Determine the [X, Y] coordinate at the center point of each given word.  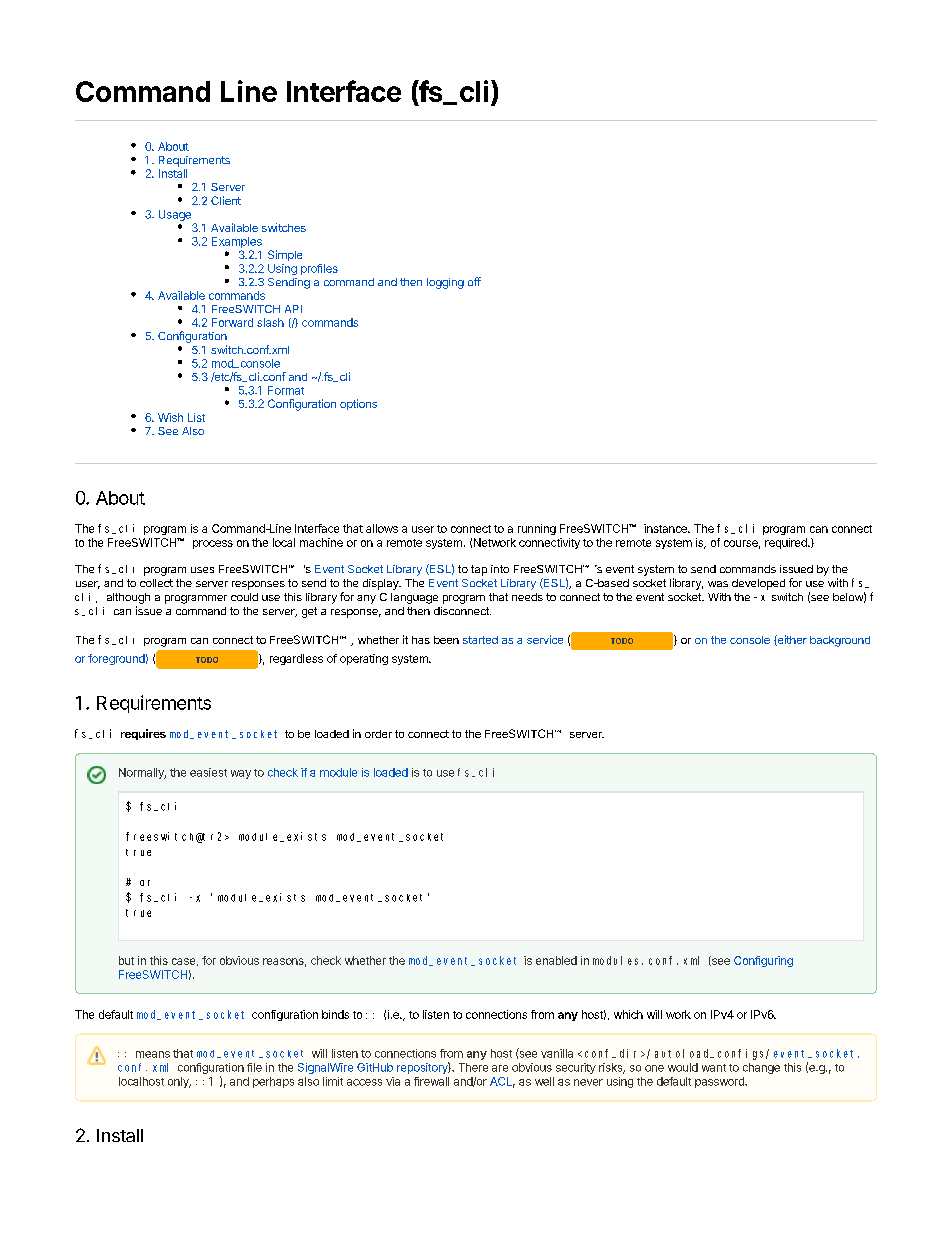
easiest [208, 772]
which [628, 1014]
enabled [556, 960]
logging [445, 283]
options [358, 404]
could [244, 597]
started [480, 640]
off [474, 281]
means [153, 1054]
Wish [170, 417]
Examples [237, 242]
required [787, 543]
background [840, 641]
